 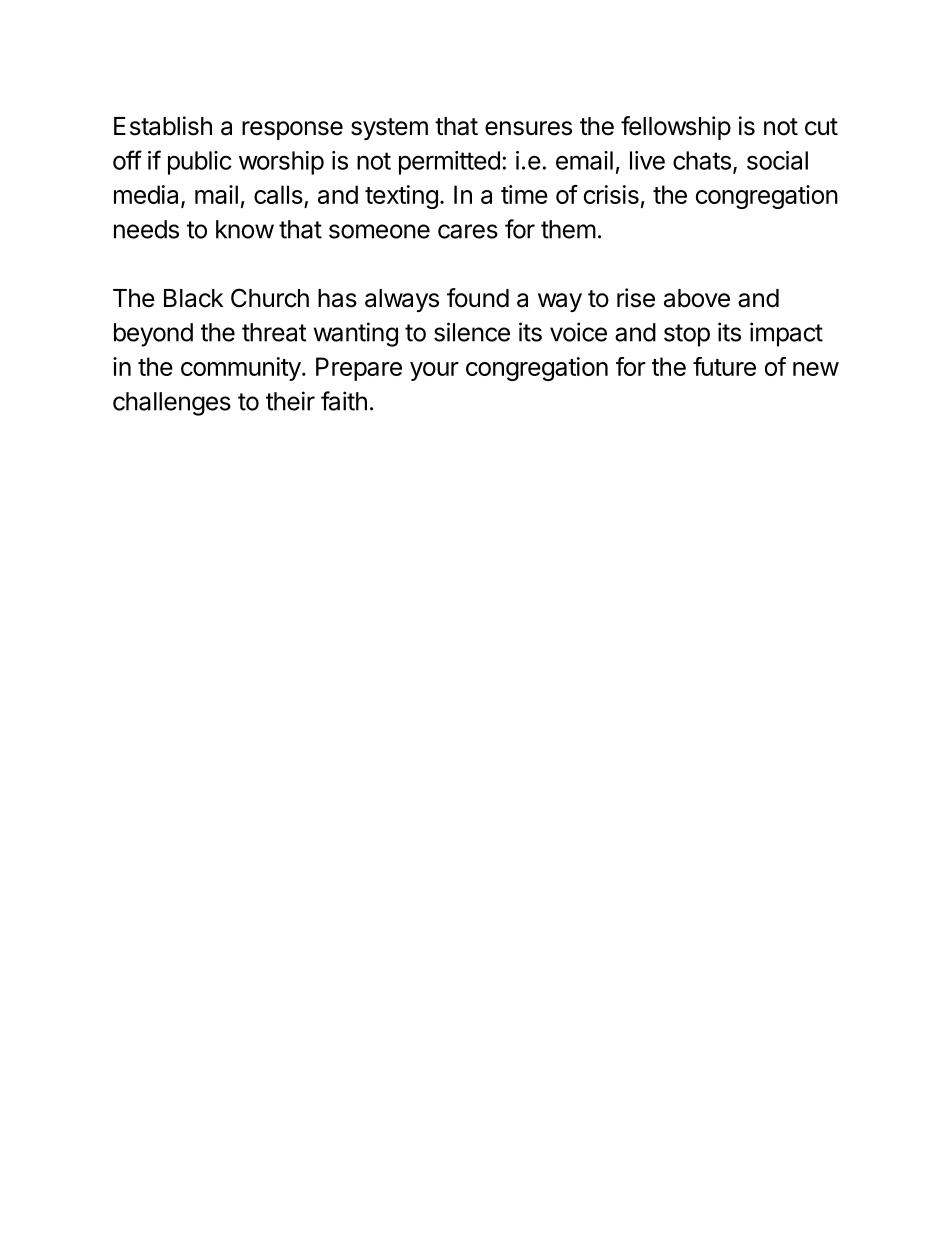 I want to click on above, so click(x=697, y=298).
